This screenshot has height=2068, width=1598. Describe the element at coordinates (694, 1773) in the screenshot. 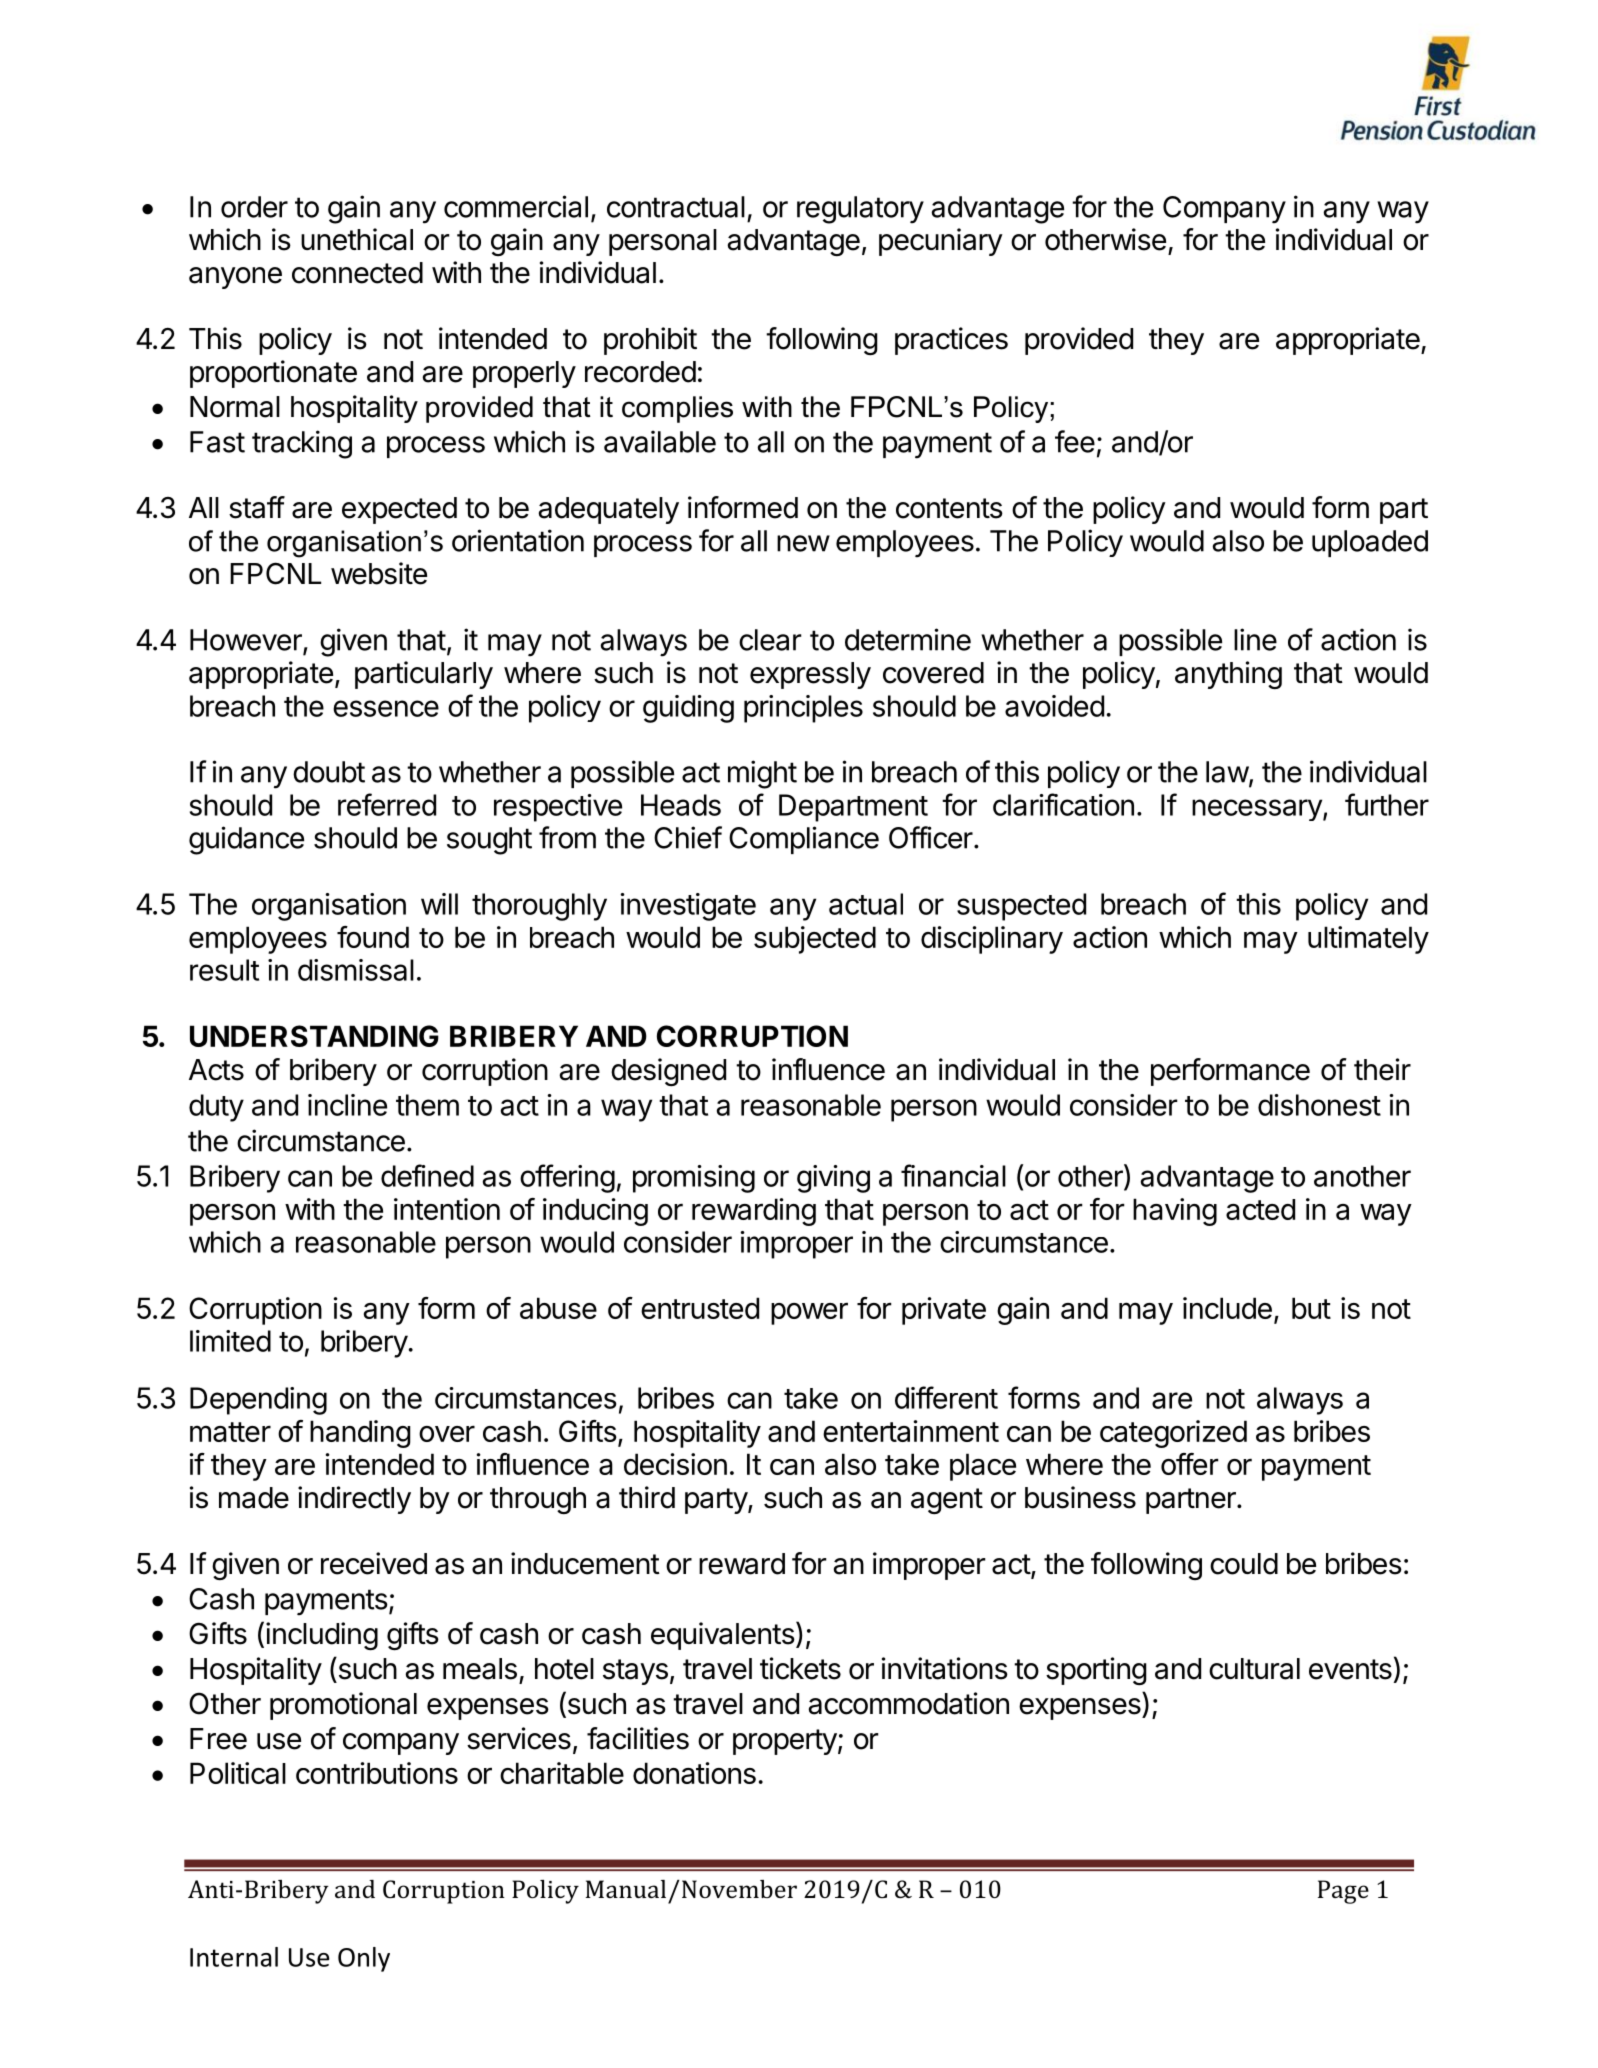

I see `donations` at that location.
